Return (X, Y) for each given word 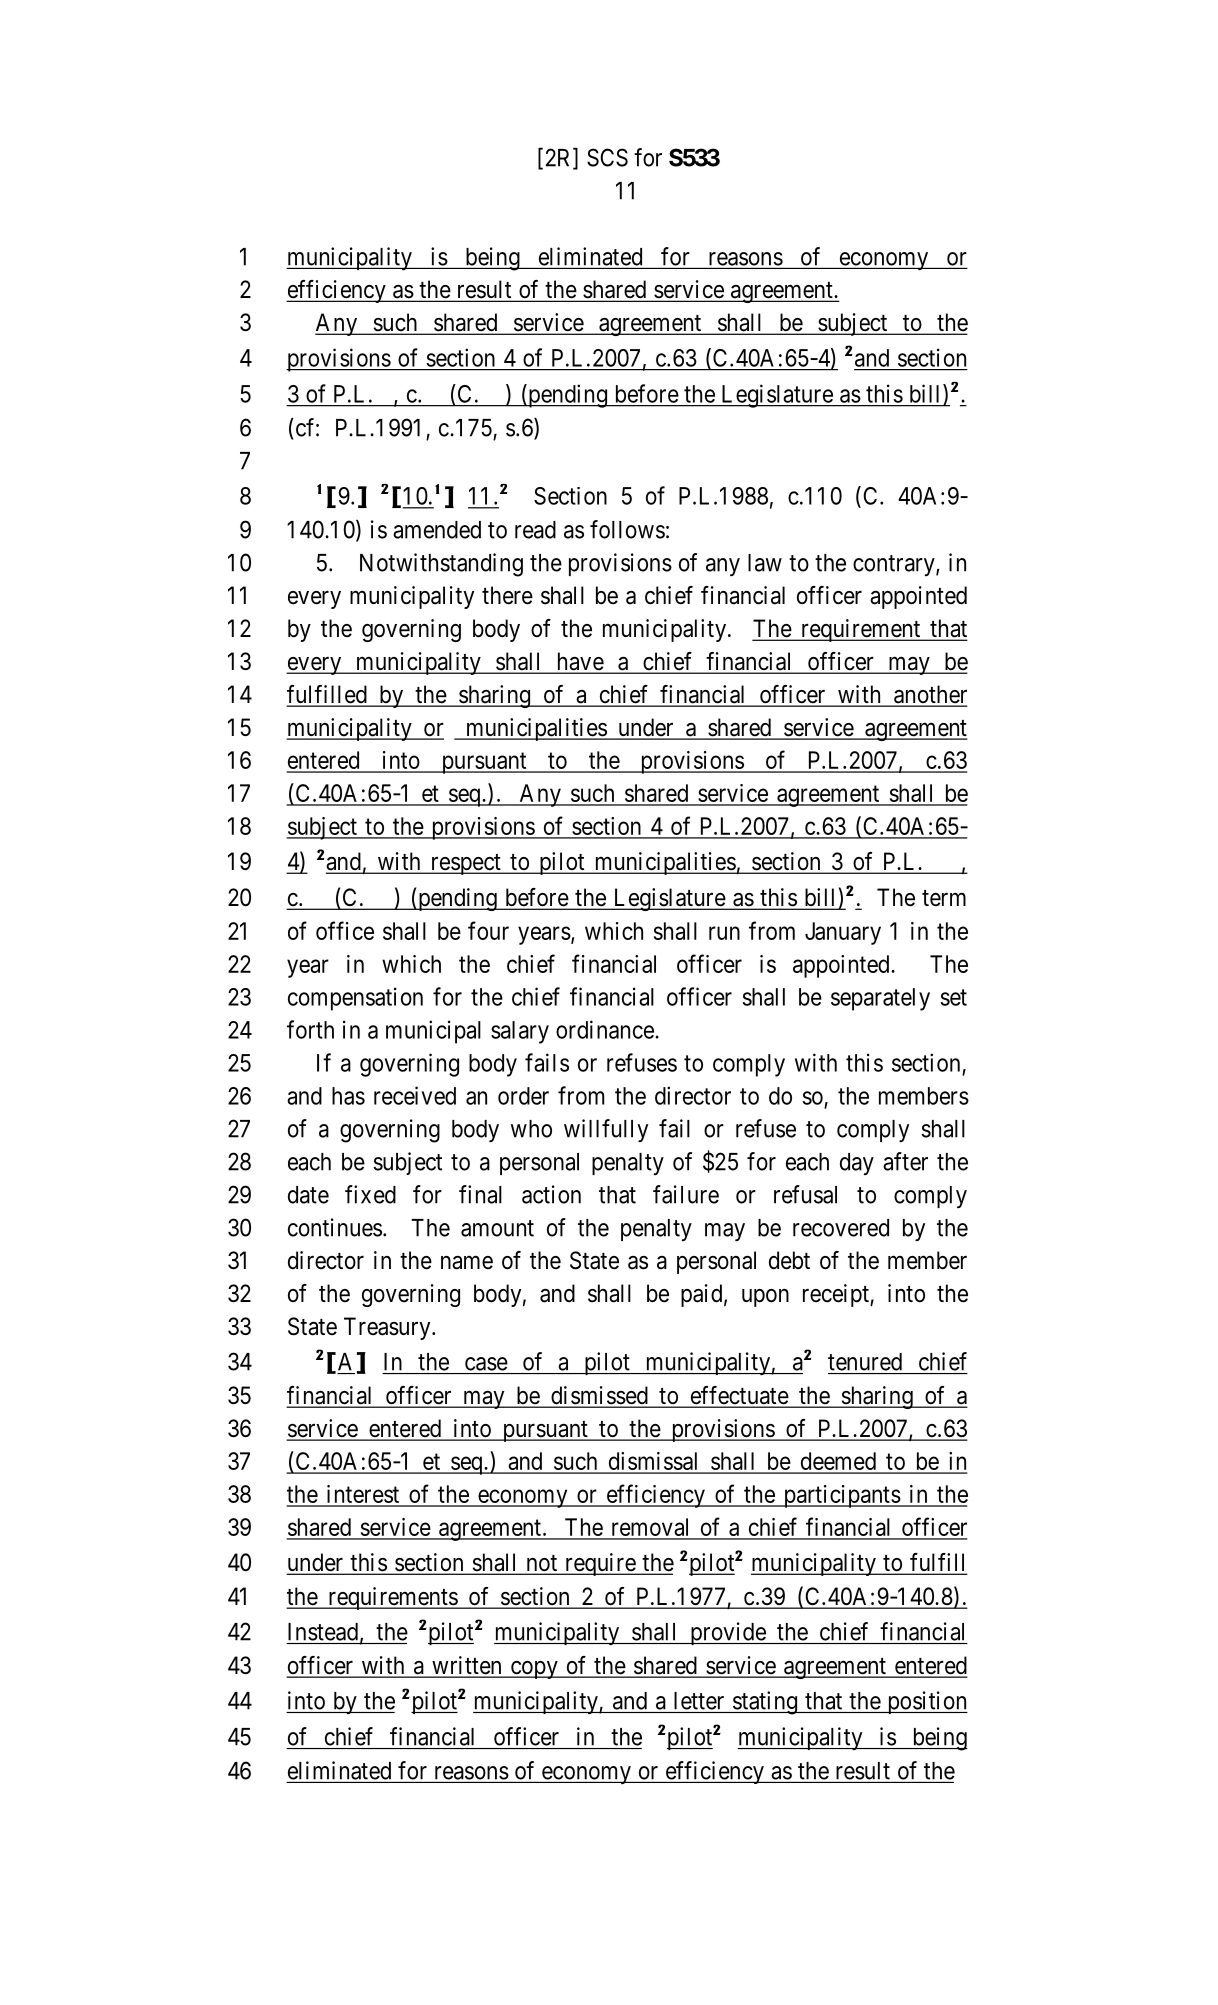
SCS (607, 157)
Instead (323, 1632)
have (579, 662)
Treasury (388, 1328)
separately (880, 999)
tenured (865, 1362)
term (944, 898)
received (415, 1095)
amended (437, 530)
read (535, 530)
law (765, 563)
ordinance (605, 1029)
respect (465, 864)
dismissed (599, 1396)
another (929, 695)
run (724, 933)
